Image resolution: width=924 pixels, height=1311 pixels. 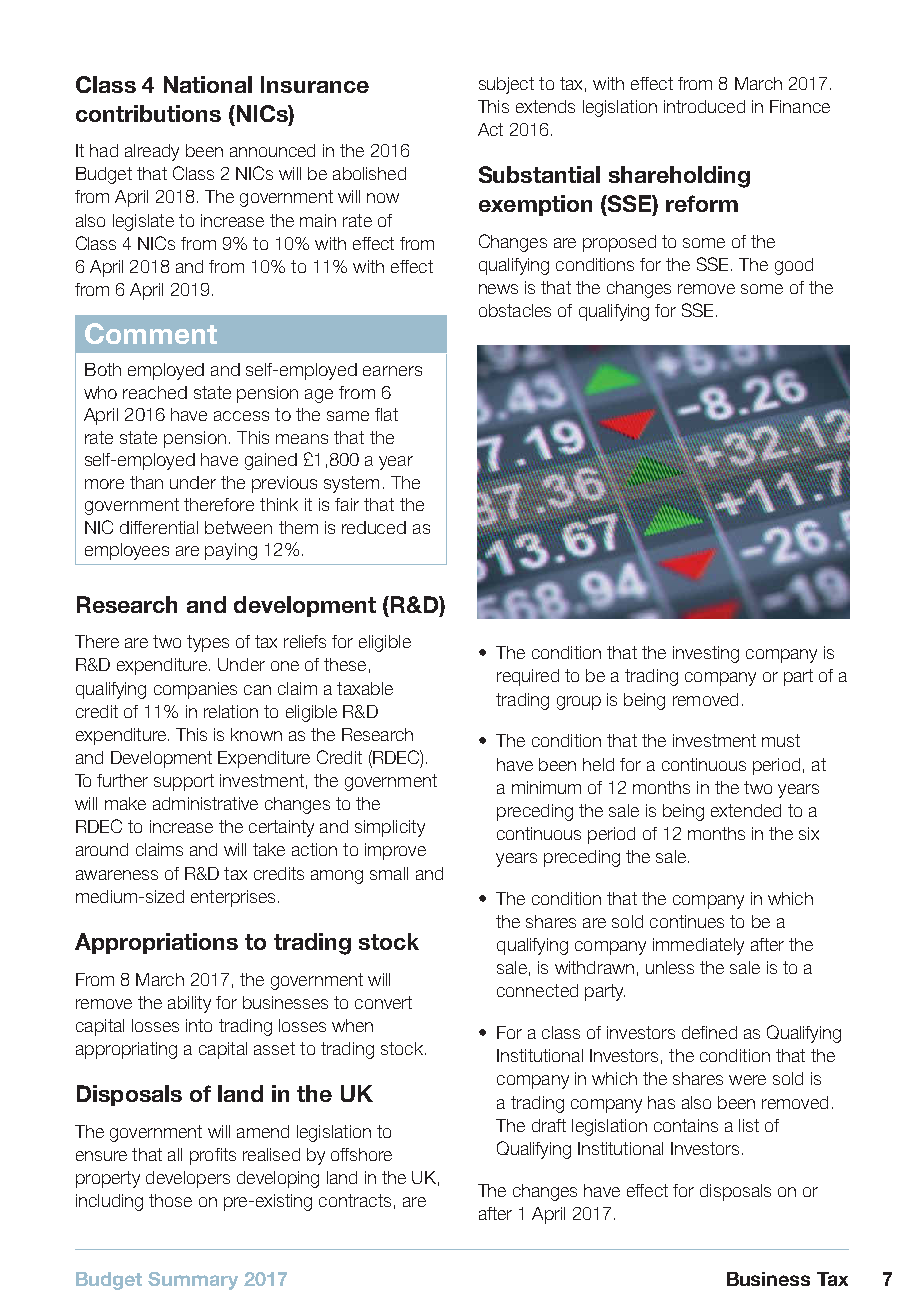 I want to click on convert, so click(x=383, y=1002).
